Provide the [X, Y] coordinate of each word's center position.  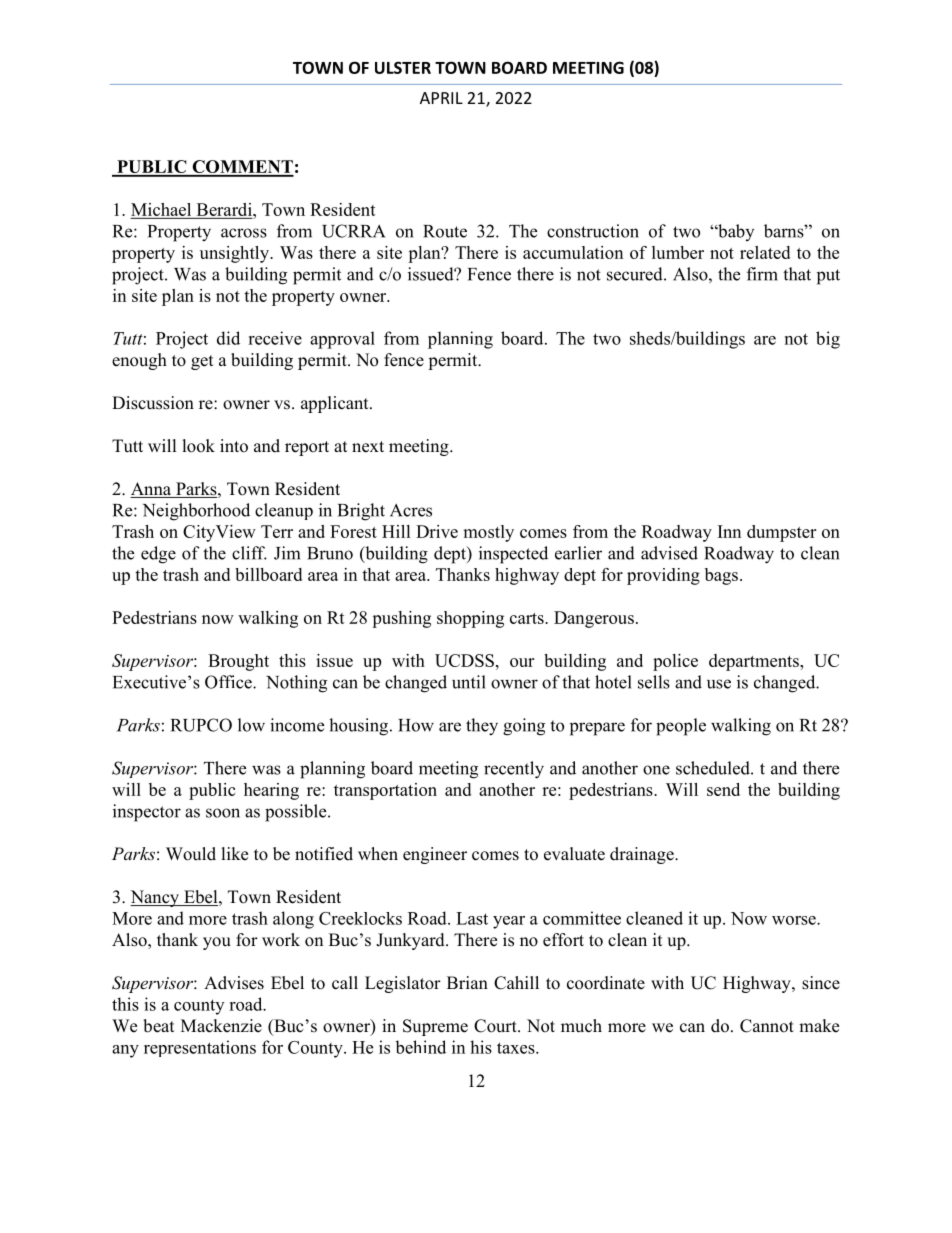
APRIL [441, 98]
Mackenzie [221, 1026]
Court [496, 1026]
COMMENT [242, 168]
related [765, 252]
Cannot [767, 1026]
